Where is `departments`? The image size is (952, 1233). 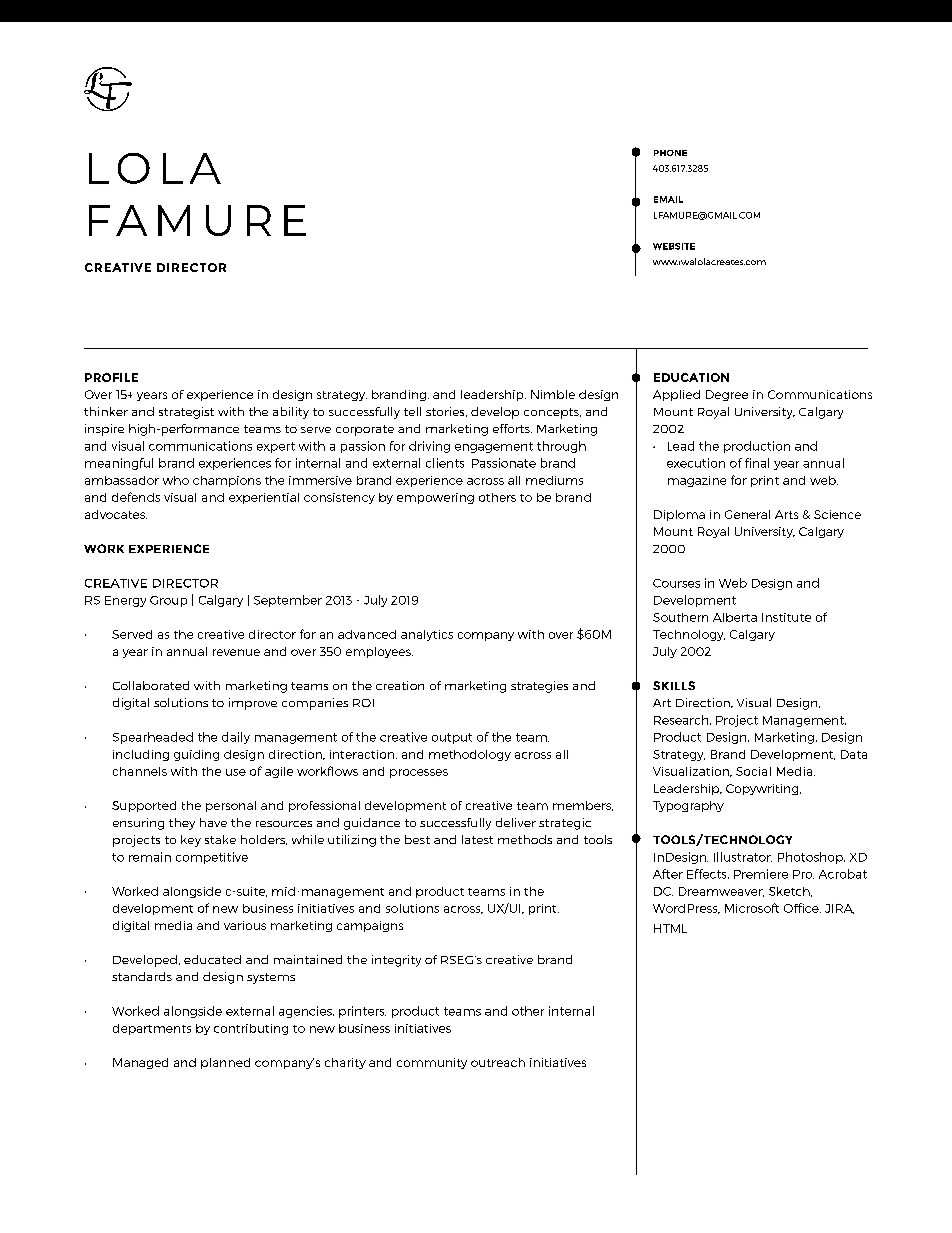 departments is located at coordinates (152, 1029).
